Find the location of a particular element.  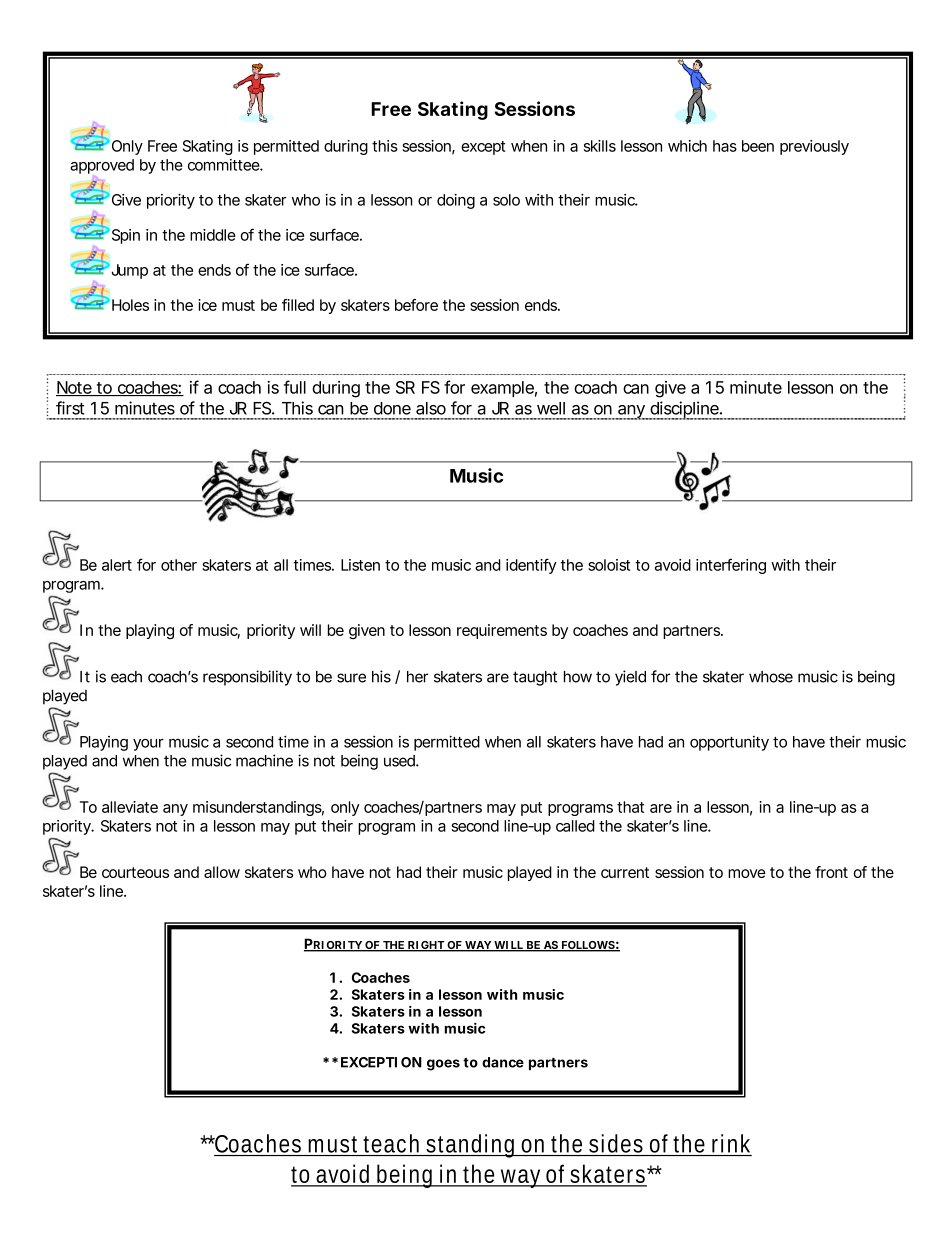

has is located at coordinates (725, 146).
